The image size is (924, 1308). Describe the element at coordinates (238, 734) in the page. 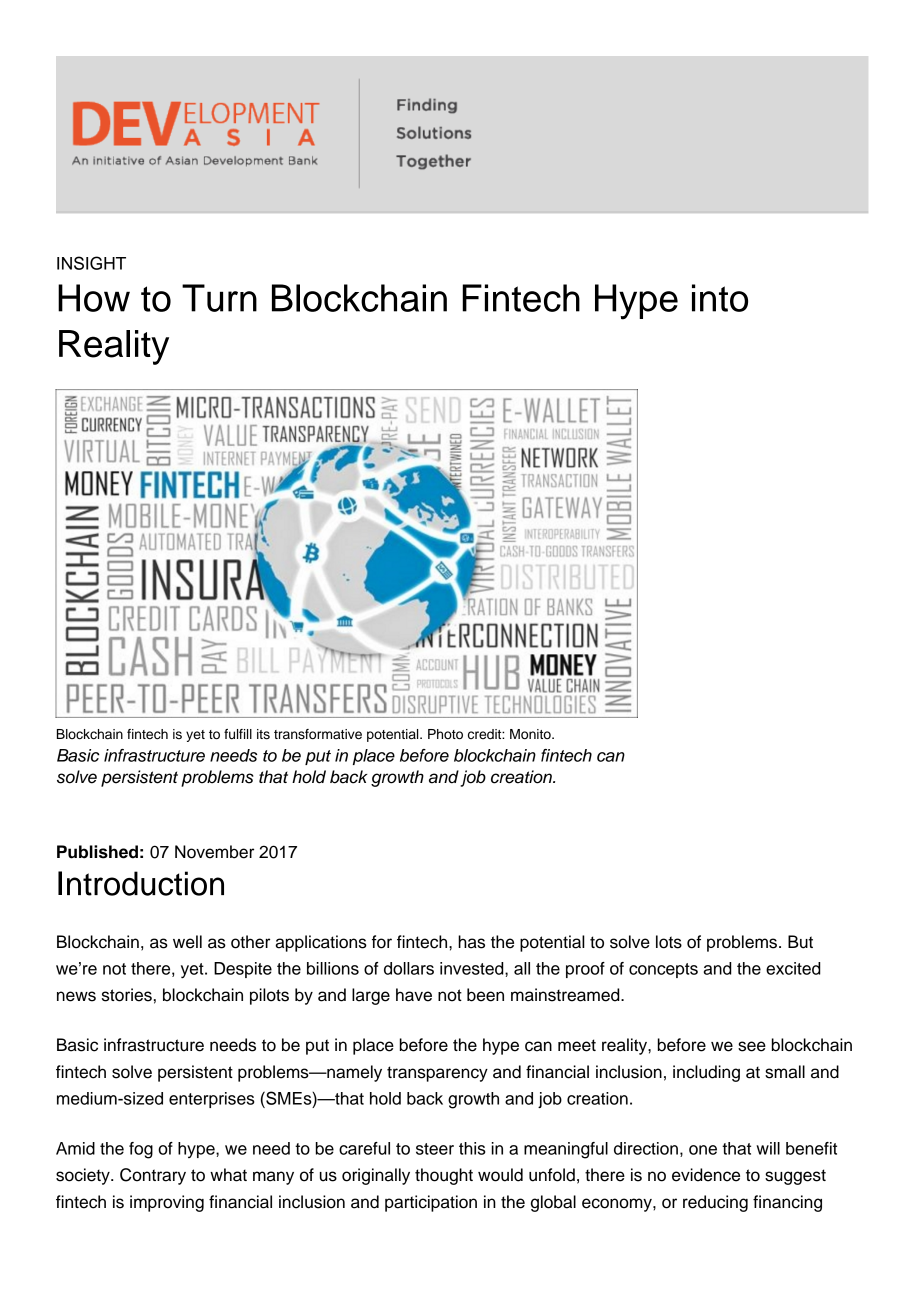

I see `fulfill` at that location.
